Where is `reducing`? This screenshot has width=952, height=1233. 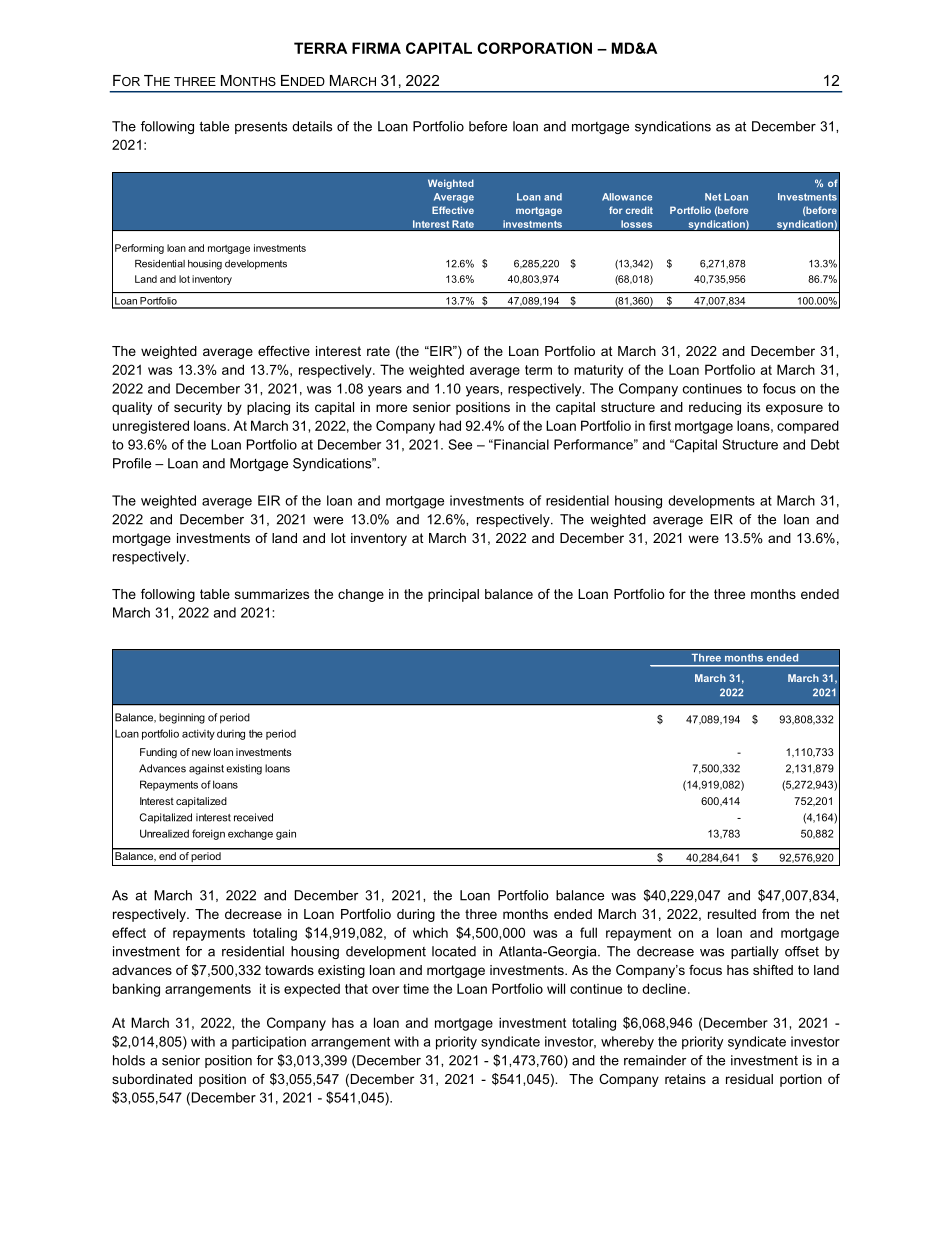 reducing is located at coordinates (715, 408).
